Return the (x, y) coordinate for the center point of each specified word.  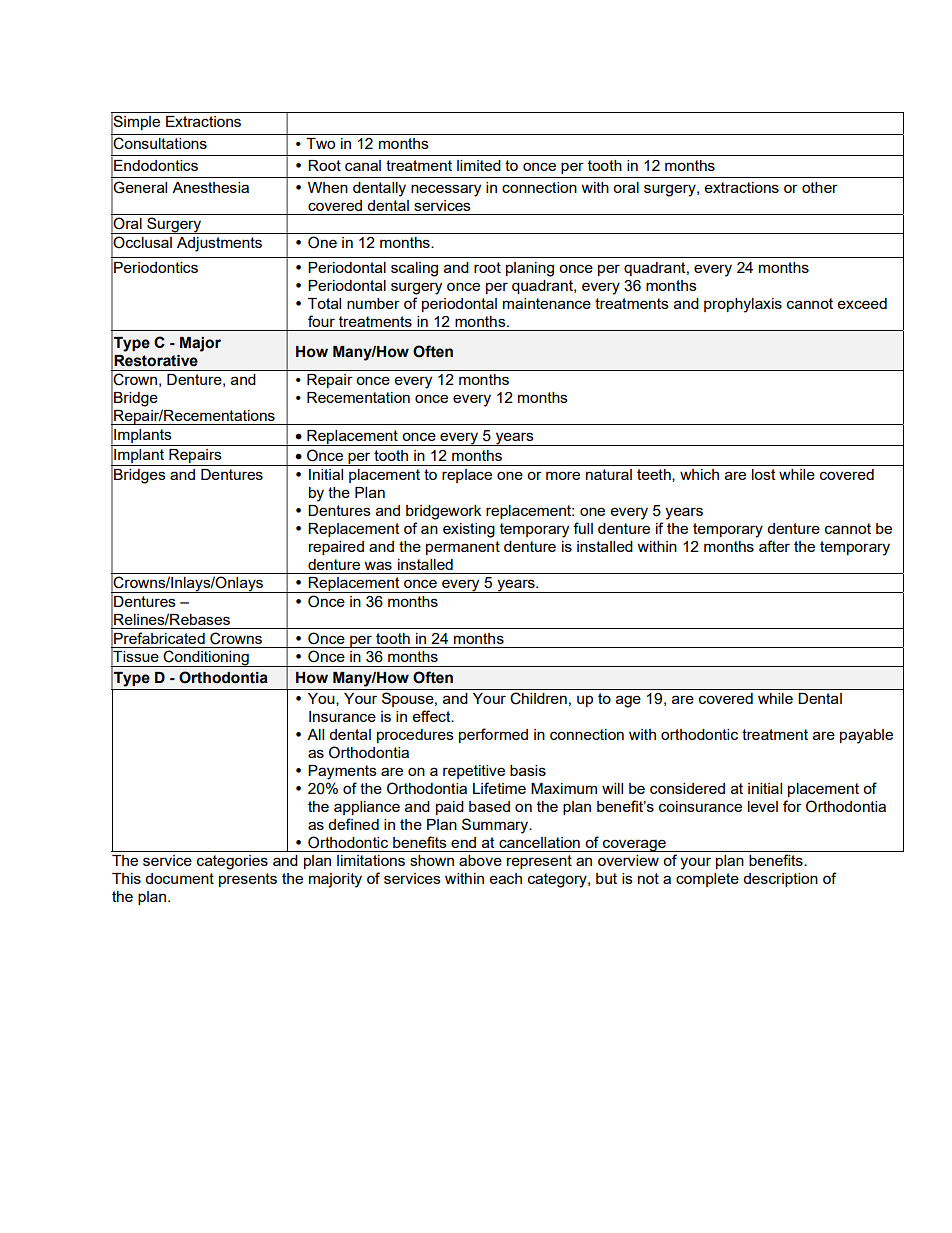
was (378, 565)
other (820, 187)
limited (479, 165)
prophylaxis (743, 305)
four (321, 321)
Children (538, 698)
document (179, 878)
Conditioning (206, 658)
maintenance (547, 303)
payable (866, 736)
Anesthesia (210, 187)
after (774, 546)
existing (469, 530)
